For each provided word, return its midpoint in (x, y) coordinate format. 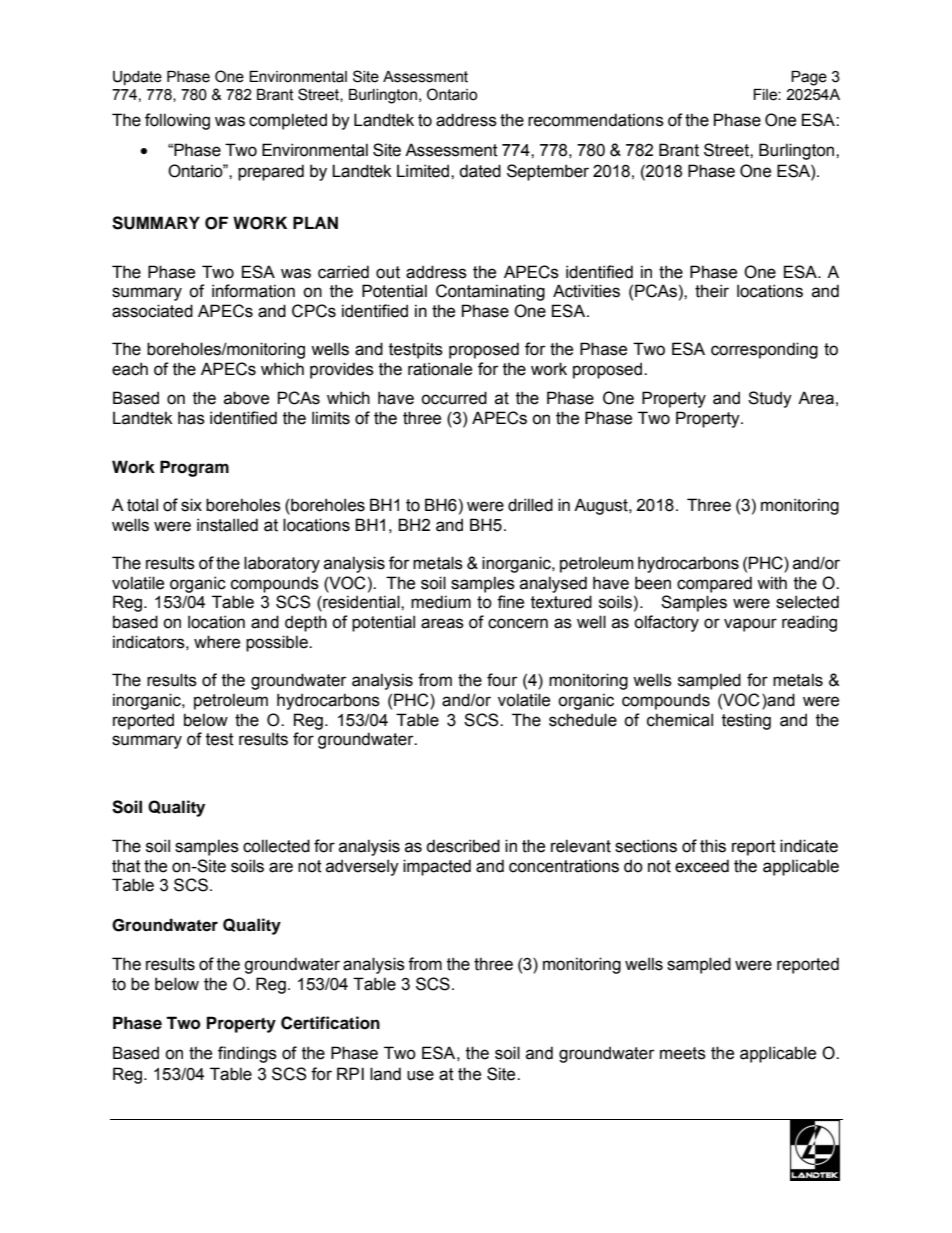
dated (480, 171)
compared (714, 584)
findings (247, 1054)
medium (441, 602)
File (766, 95)
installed (227, 525)
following (177, 121)
